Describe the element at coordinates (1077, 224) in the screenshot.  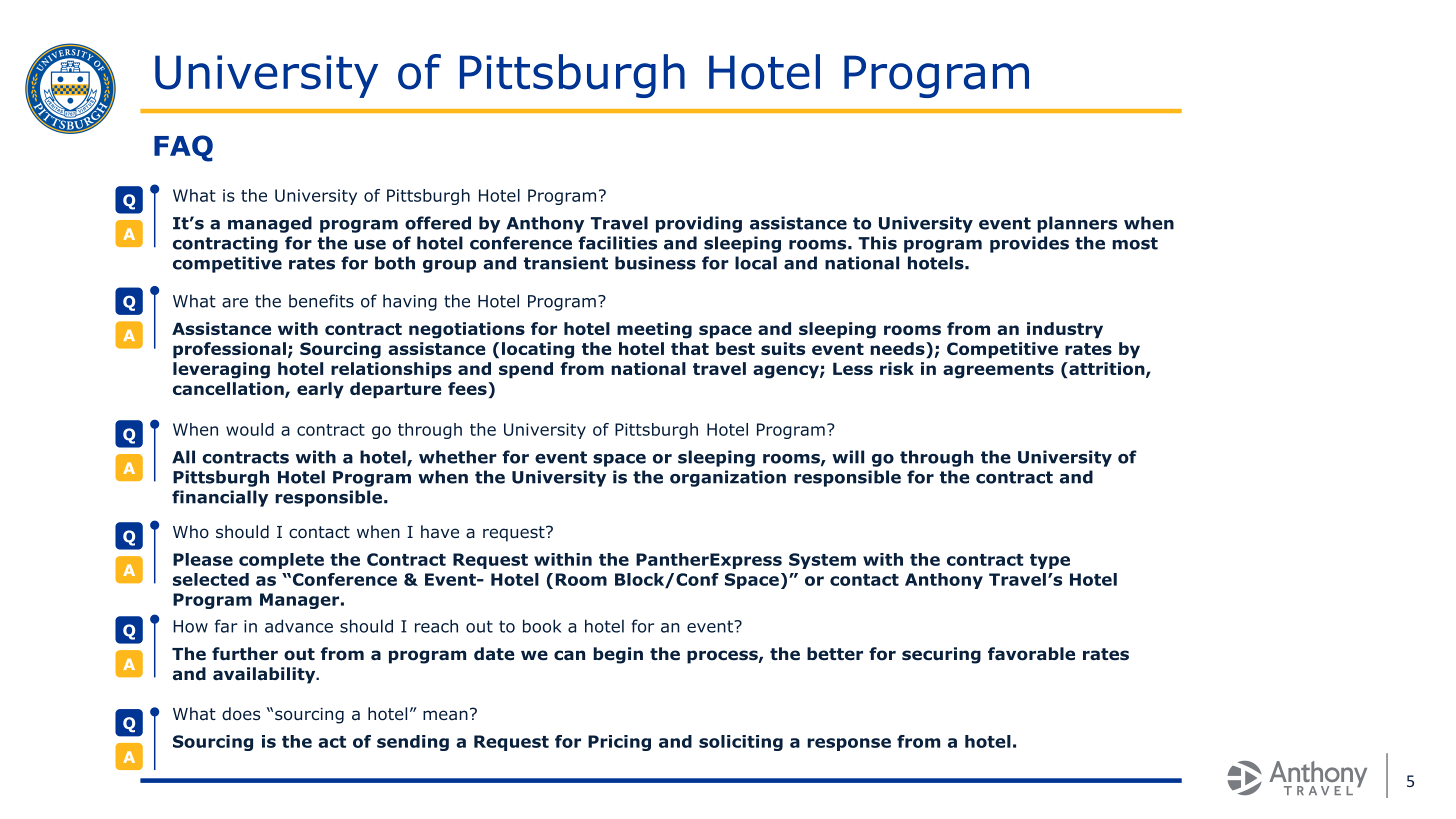
I see `planners` at that location.
